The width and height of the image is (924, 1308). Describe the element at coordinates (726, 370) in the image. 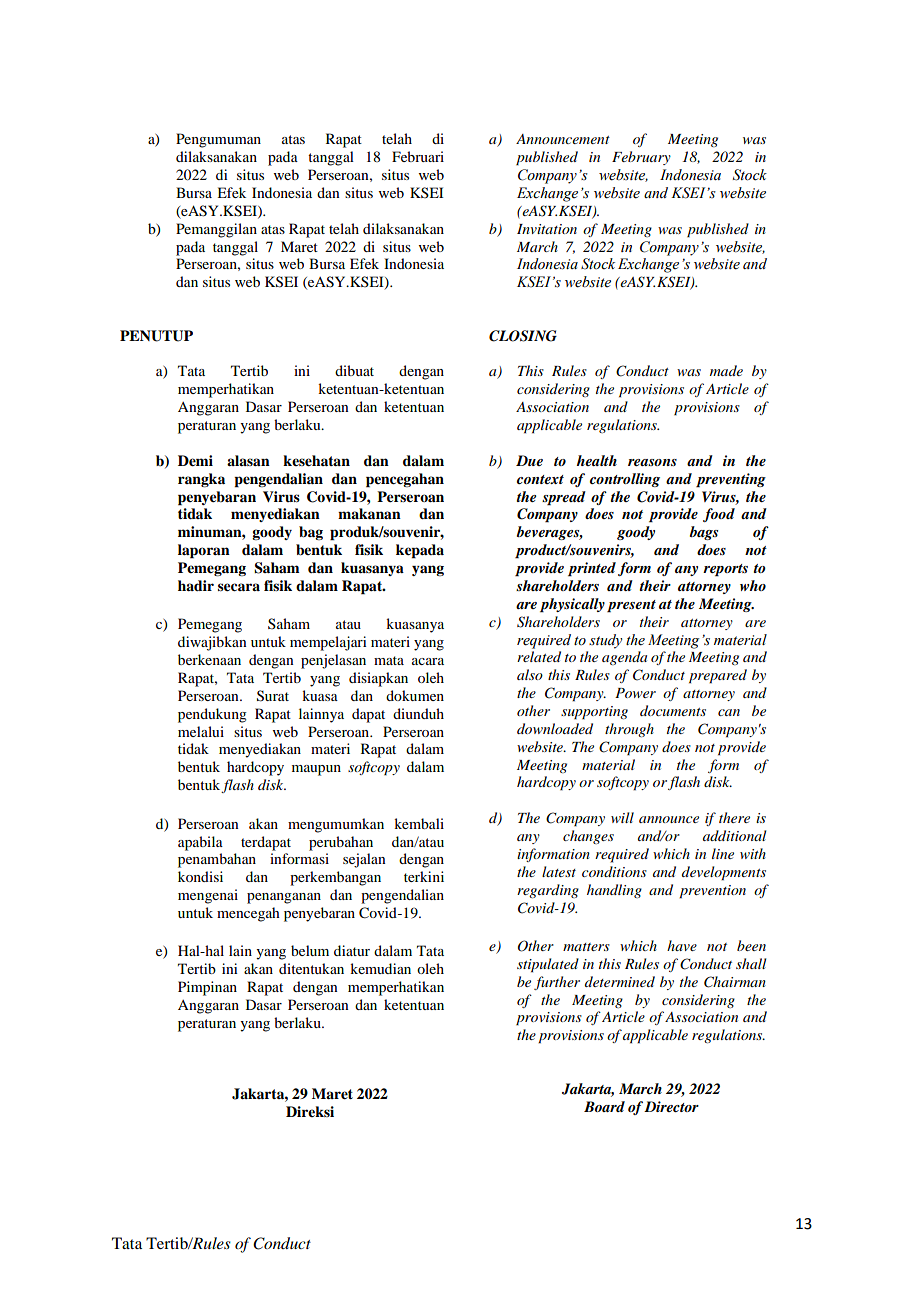

I see `made` at that location.
